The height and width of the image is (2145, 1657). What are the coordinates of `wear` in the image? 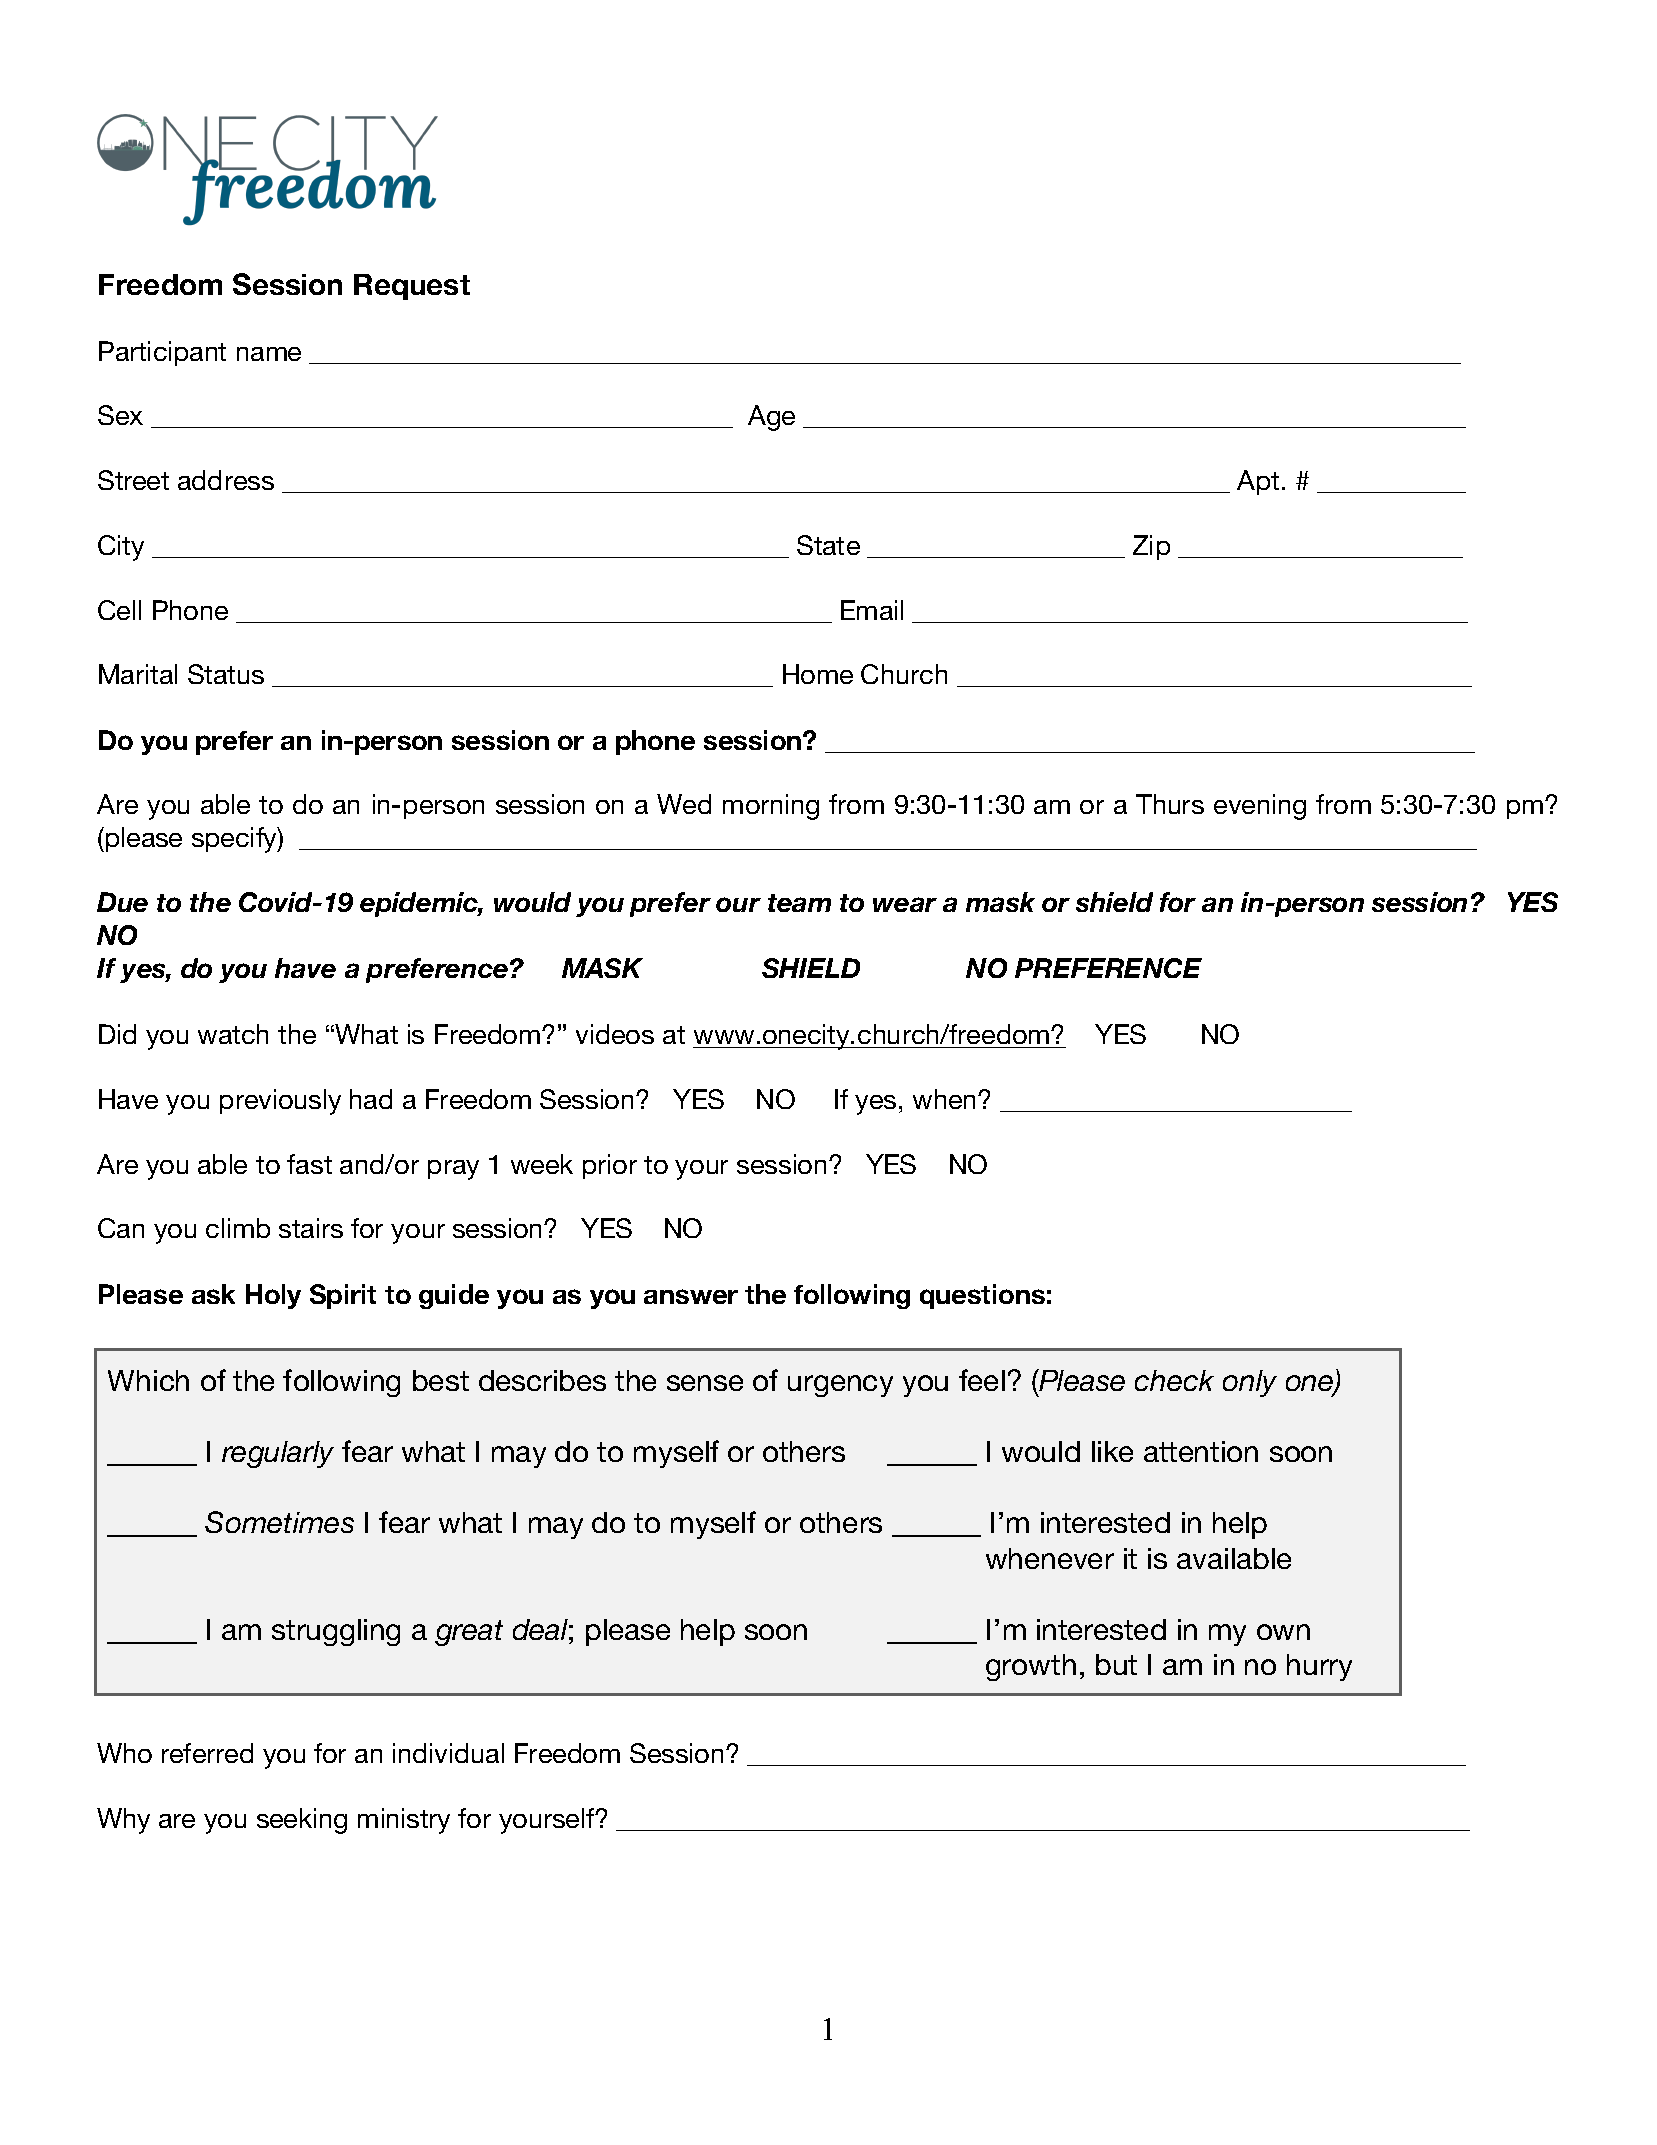 It's located at (905, 904).
